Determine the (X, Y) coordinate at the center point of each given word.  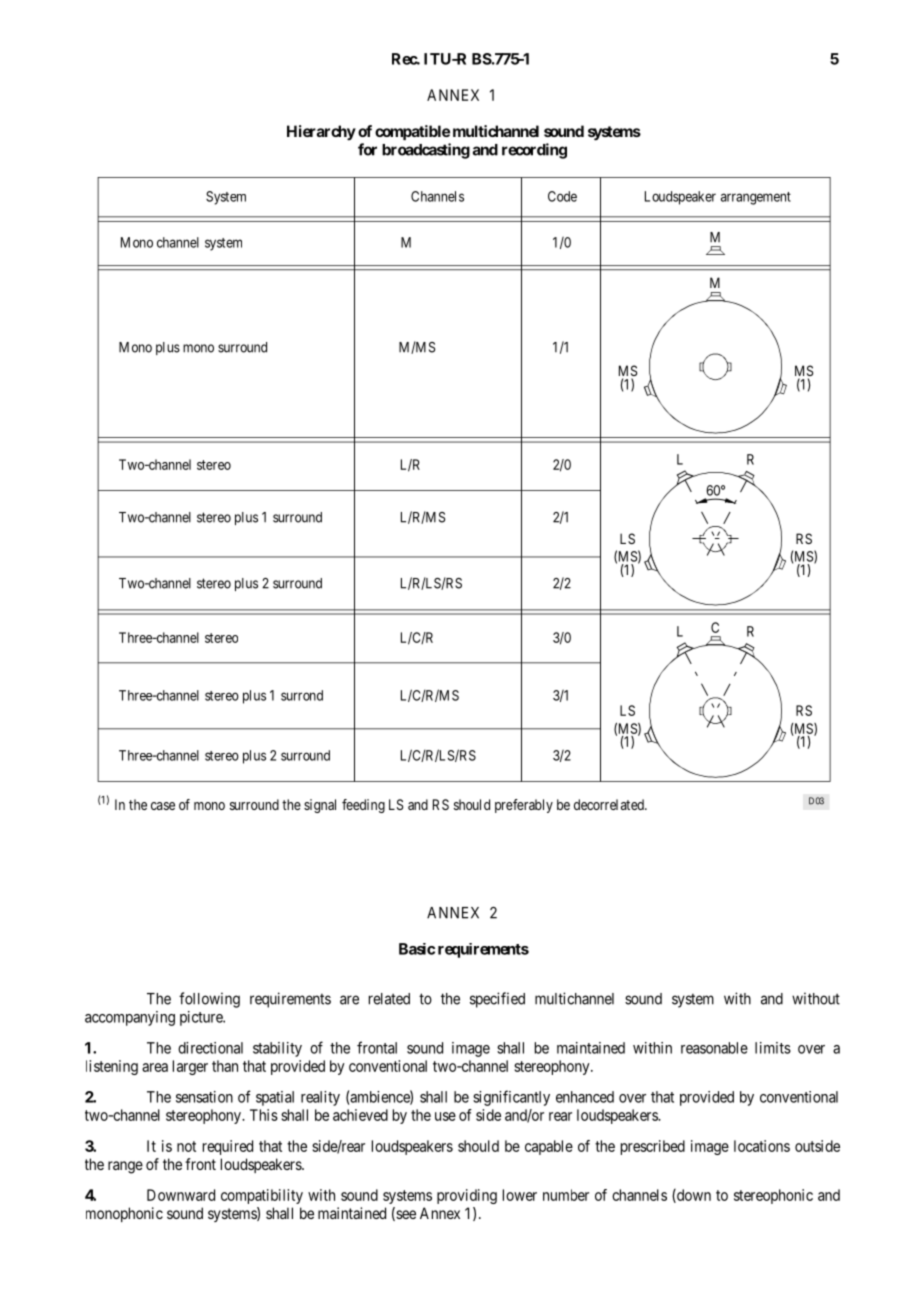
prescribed (653, 1147)
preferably (524, 806)
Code (562, 196)
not (186, 1146)
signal (320, 806)
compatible (412, 132)
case (163, 806)
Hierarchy (321, 133)
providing (467, 1196)
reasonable (714, 1048)
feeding (363, 806)
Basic (417, 949)
